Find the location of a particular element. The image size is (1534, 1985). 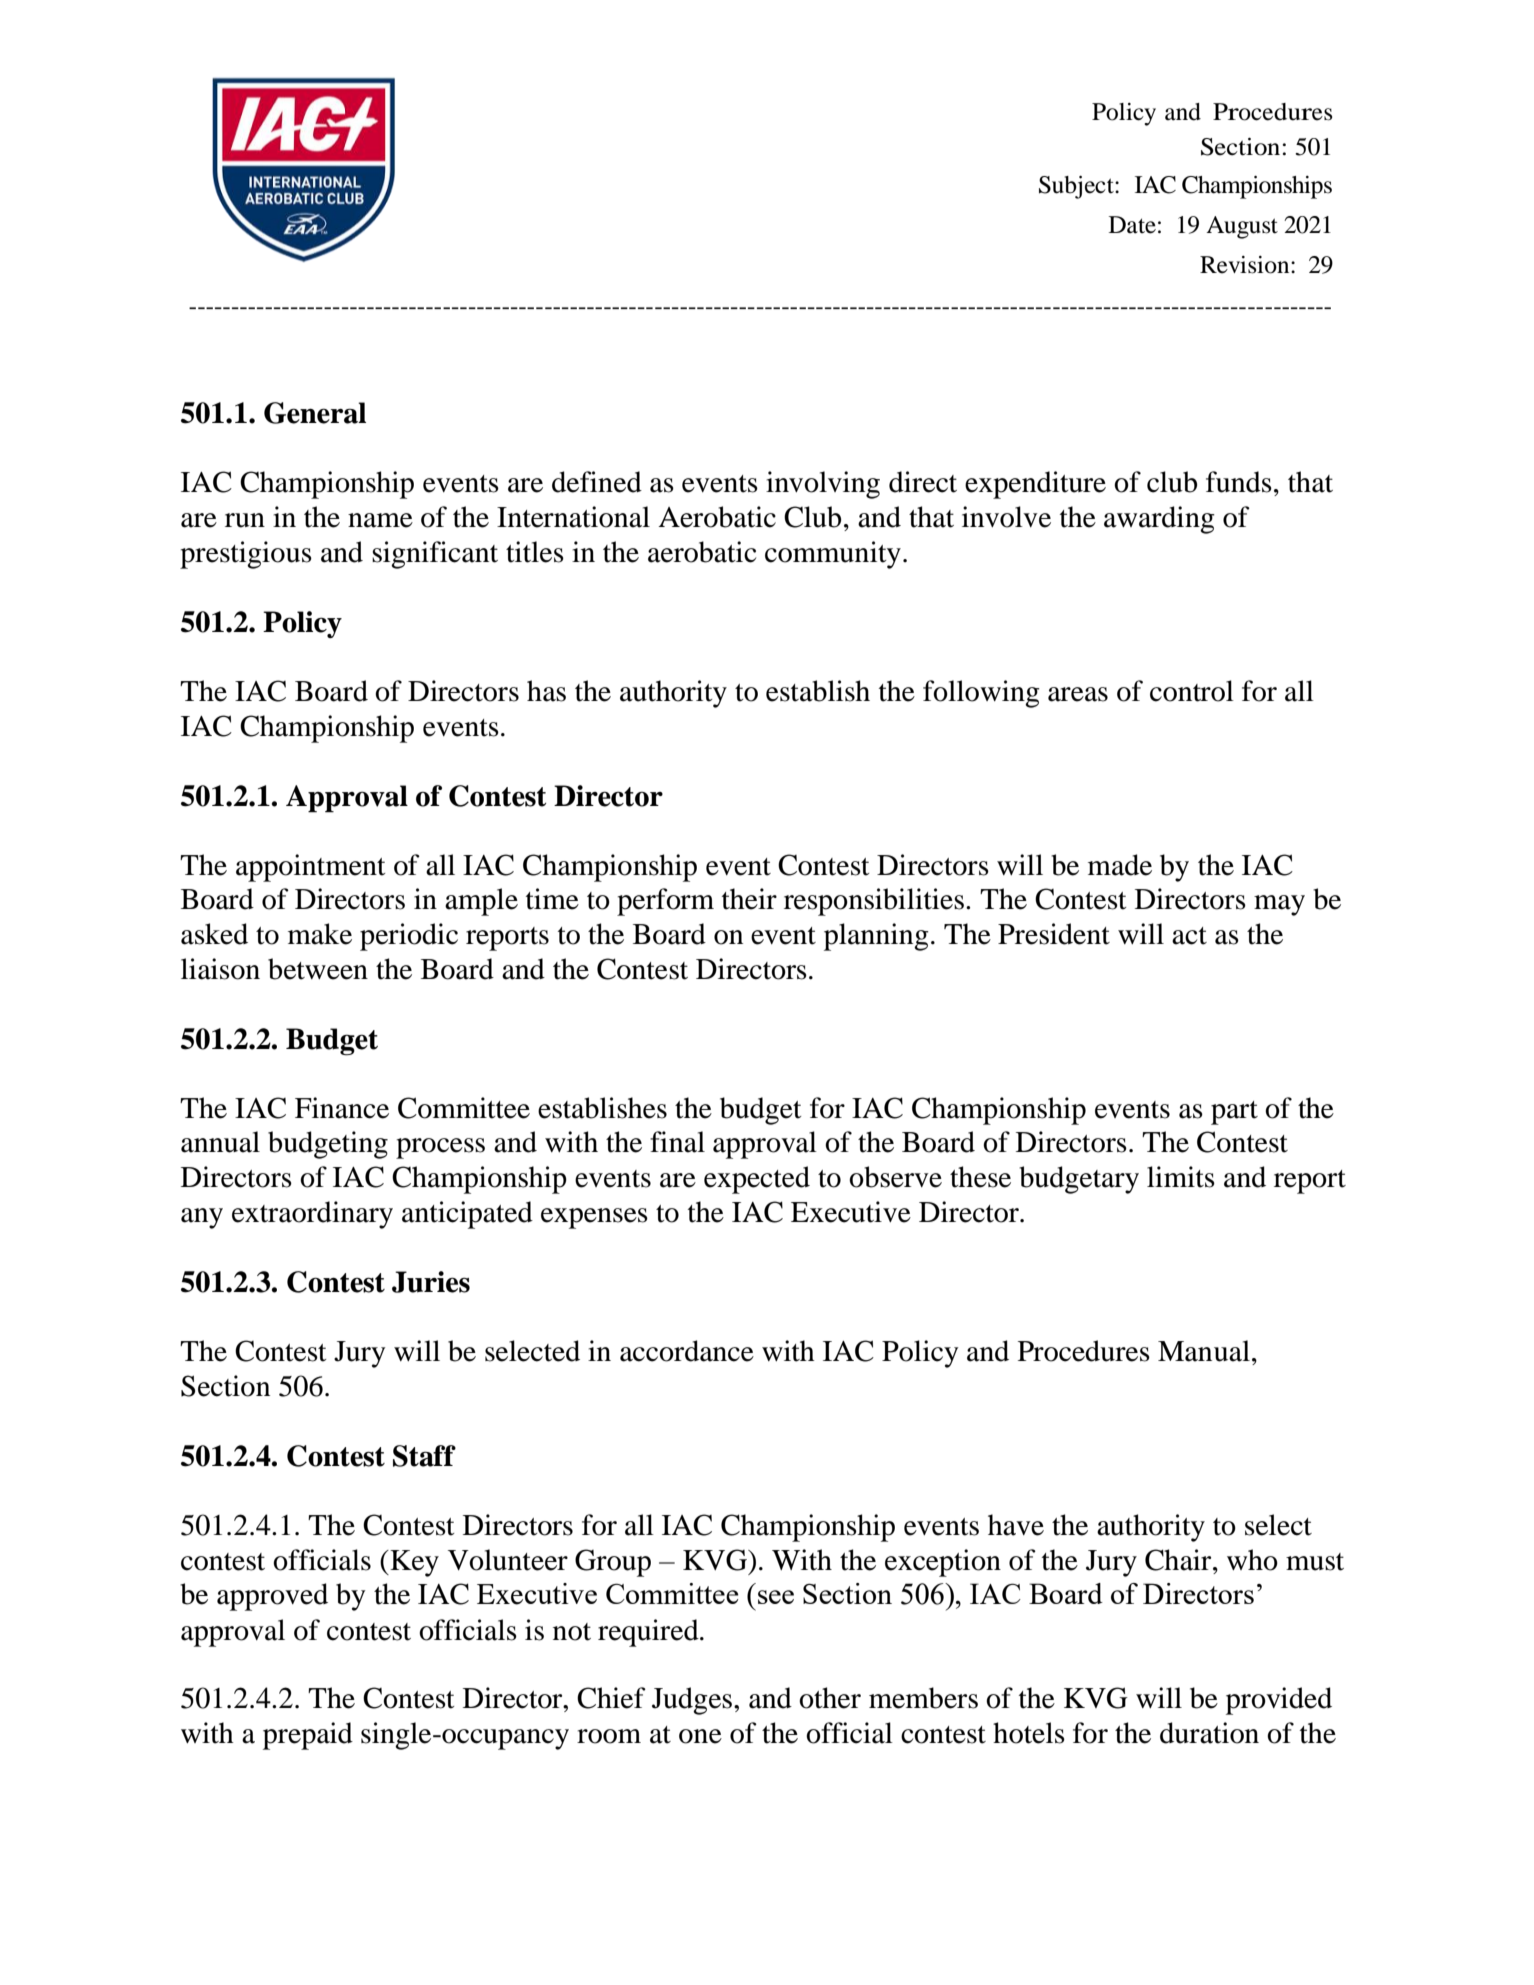

Juries is located at coordinates (431, 1282).
